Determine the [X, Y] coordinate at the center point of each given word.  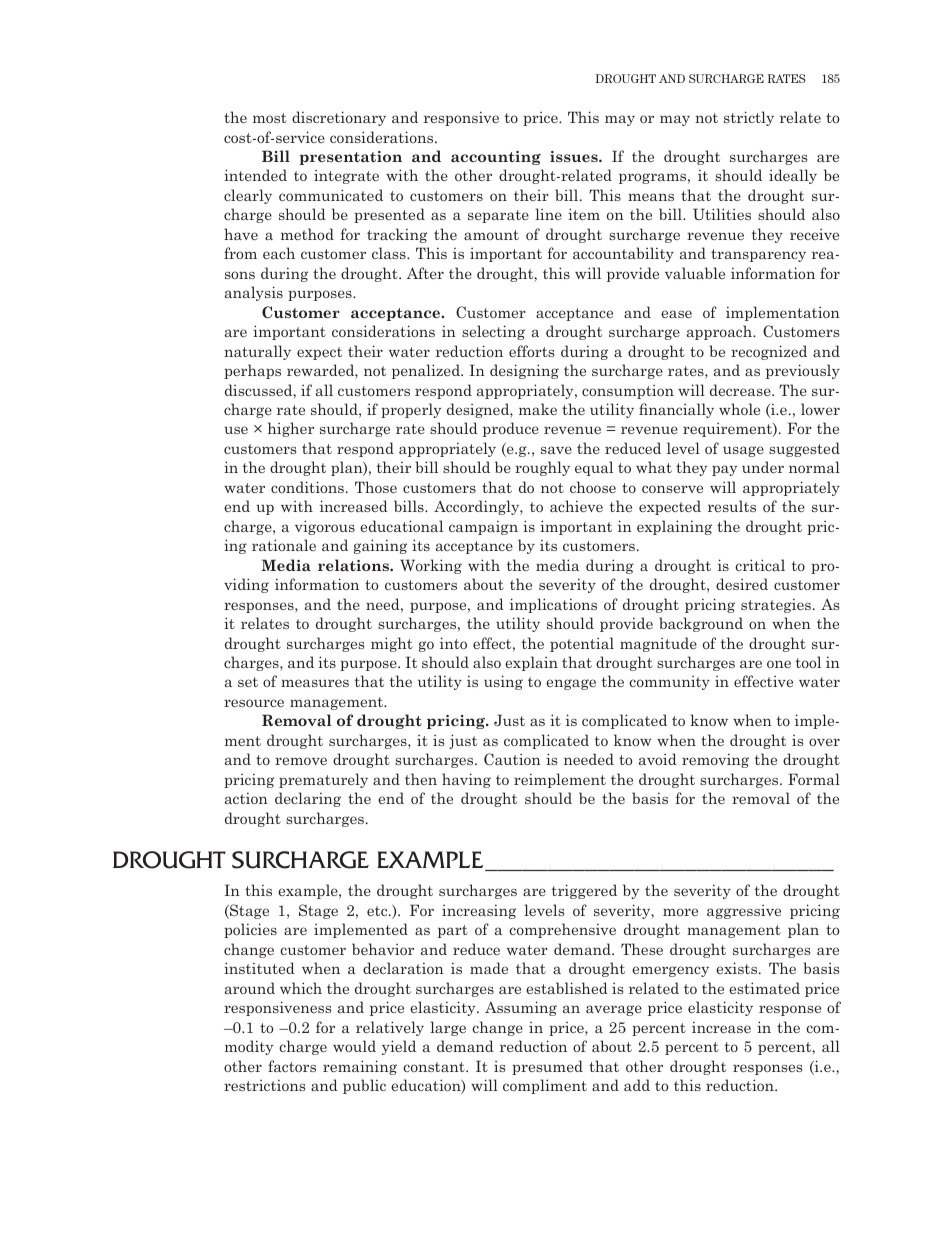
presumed [547, 1067]
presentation [351, 158]
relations [354, 565]
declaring [308, 799]
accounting [496, 158]
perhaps [252, 371]
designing [524, 371]
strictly [749, 118]
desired [742, 584]
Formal [814, 779]
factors [292, 1066]
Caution [512, 759]
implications [553, 605]
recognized [769, 352]
